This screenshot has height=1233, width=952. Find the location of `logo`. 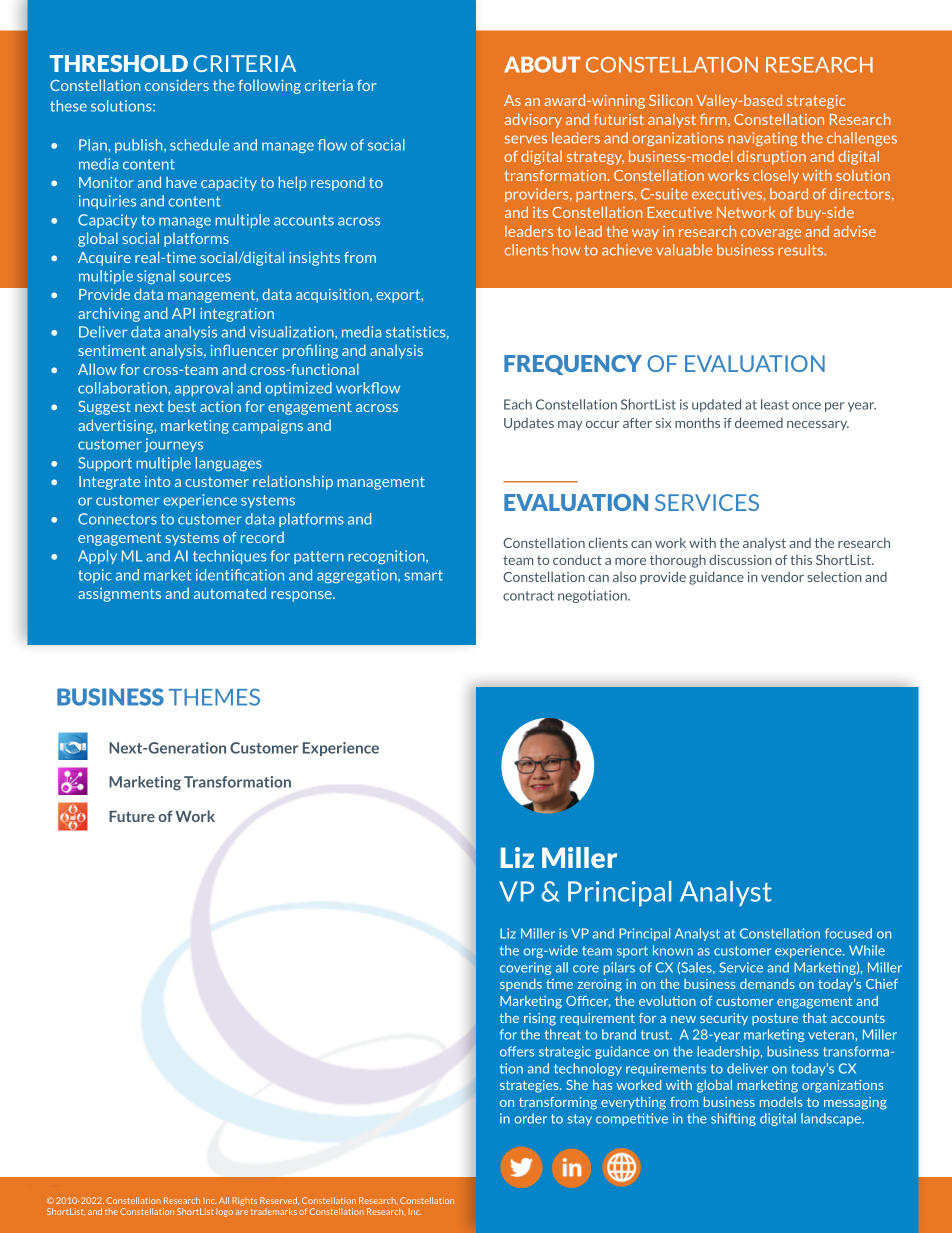

logo is located at coordinates (224, 1212).
